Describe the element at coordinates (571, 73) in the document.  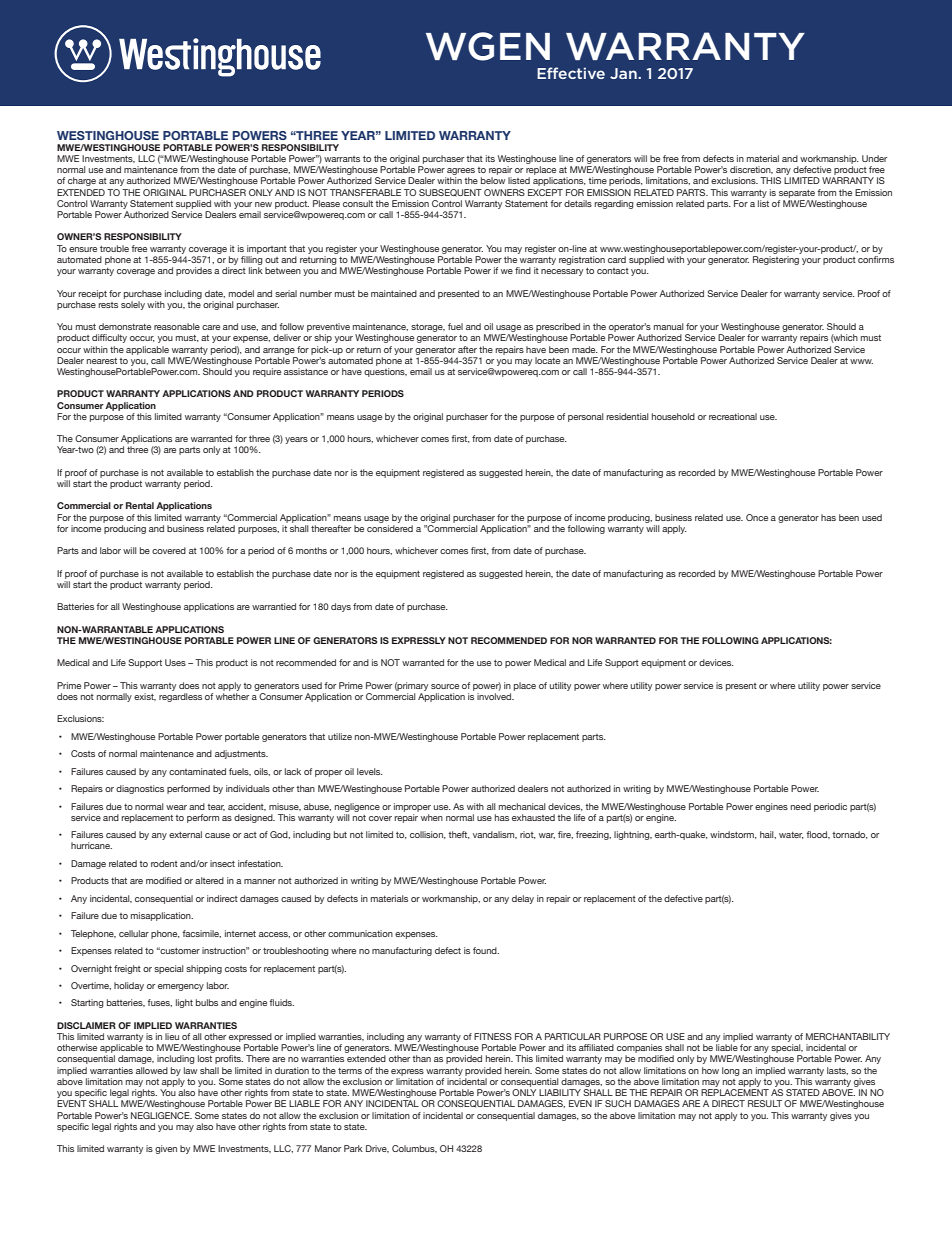
I see `Effective` at that location.
